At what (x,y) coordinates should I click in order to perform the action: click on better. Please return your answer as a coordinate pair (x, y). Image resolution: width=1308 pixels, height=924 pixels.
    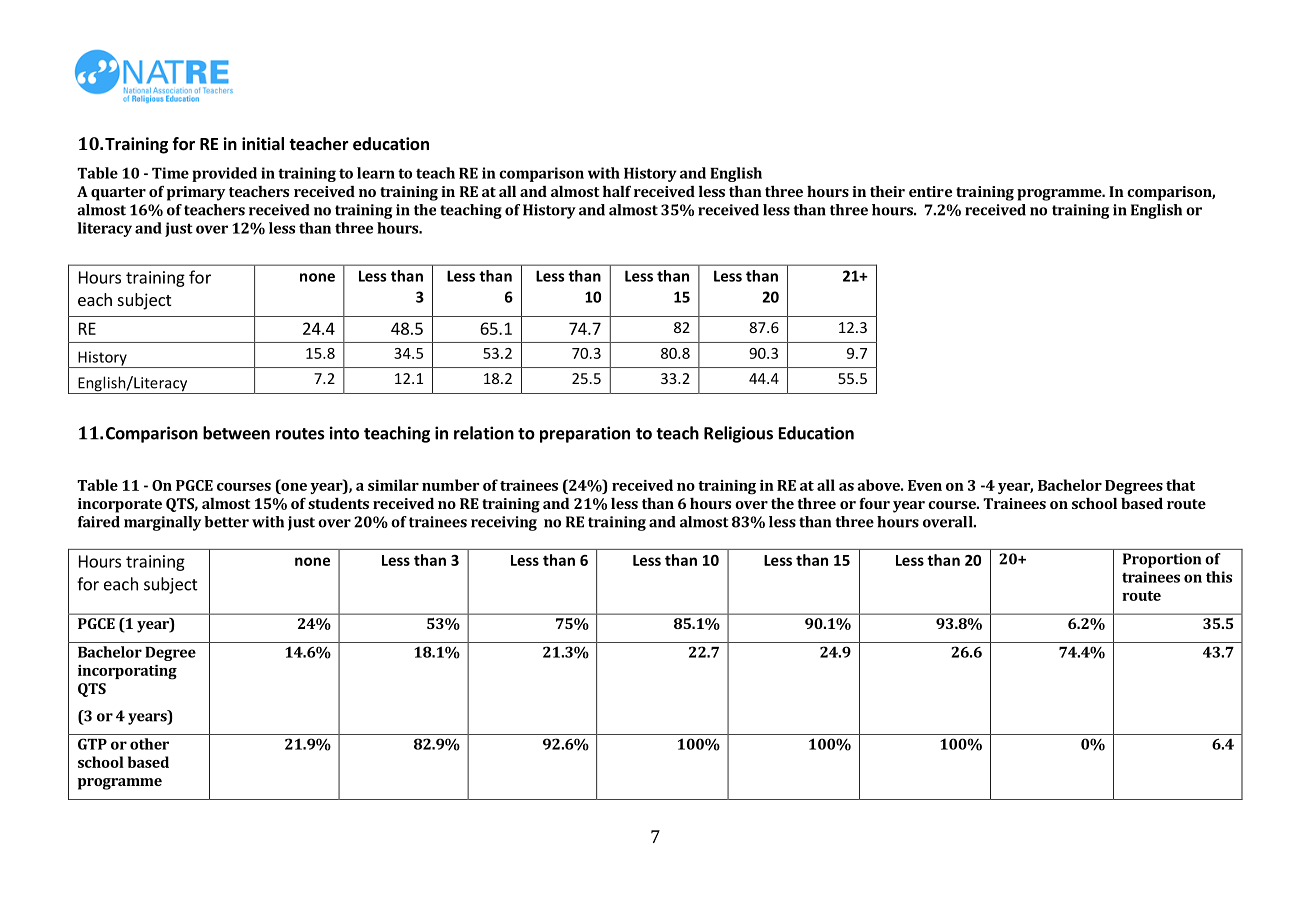
    Looking at the image, I should click on (226, 522).
